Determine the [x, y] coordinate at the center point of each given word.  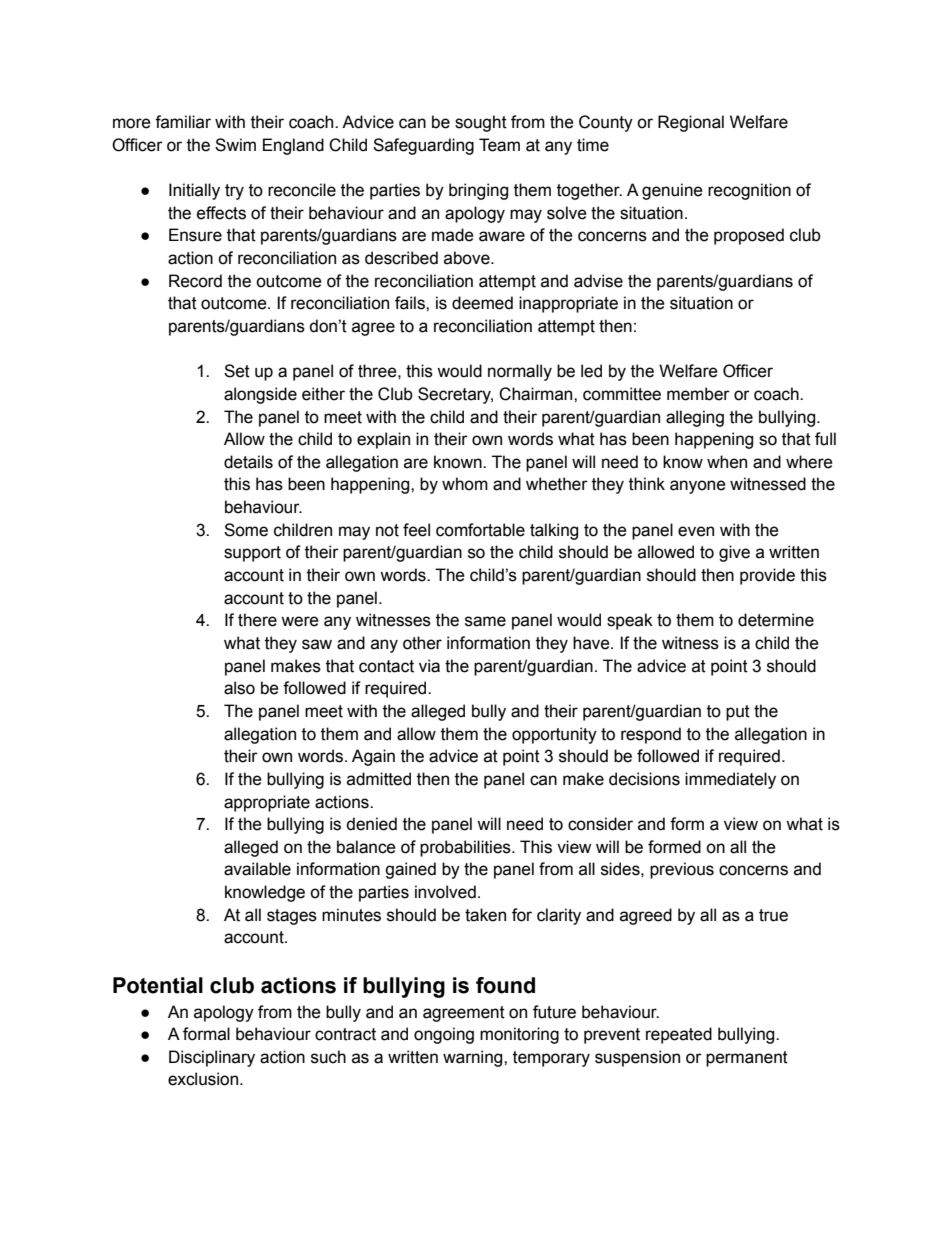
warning [474, 1058]
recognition [749, 191]
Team [499, 145]
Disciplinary [212, 1058]
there [257, 620]
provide [767, 576]
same [485, 621]
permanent [747, 1059]
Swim [235, 145]
